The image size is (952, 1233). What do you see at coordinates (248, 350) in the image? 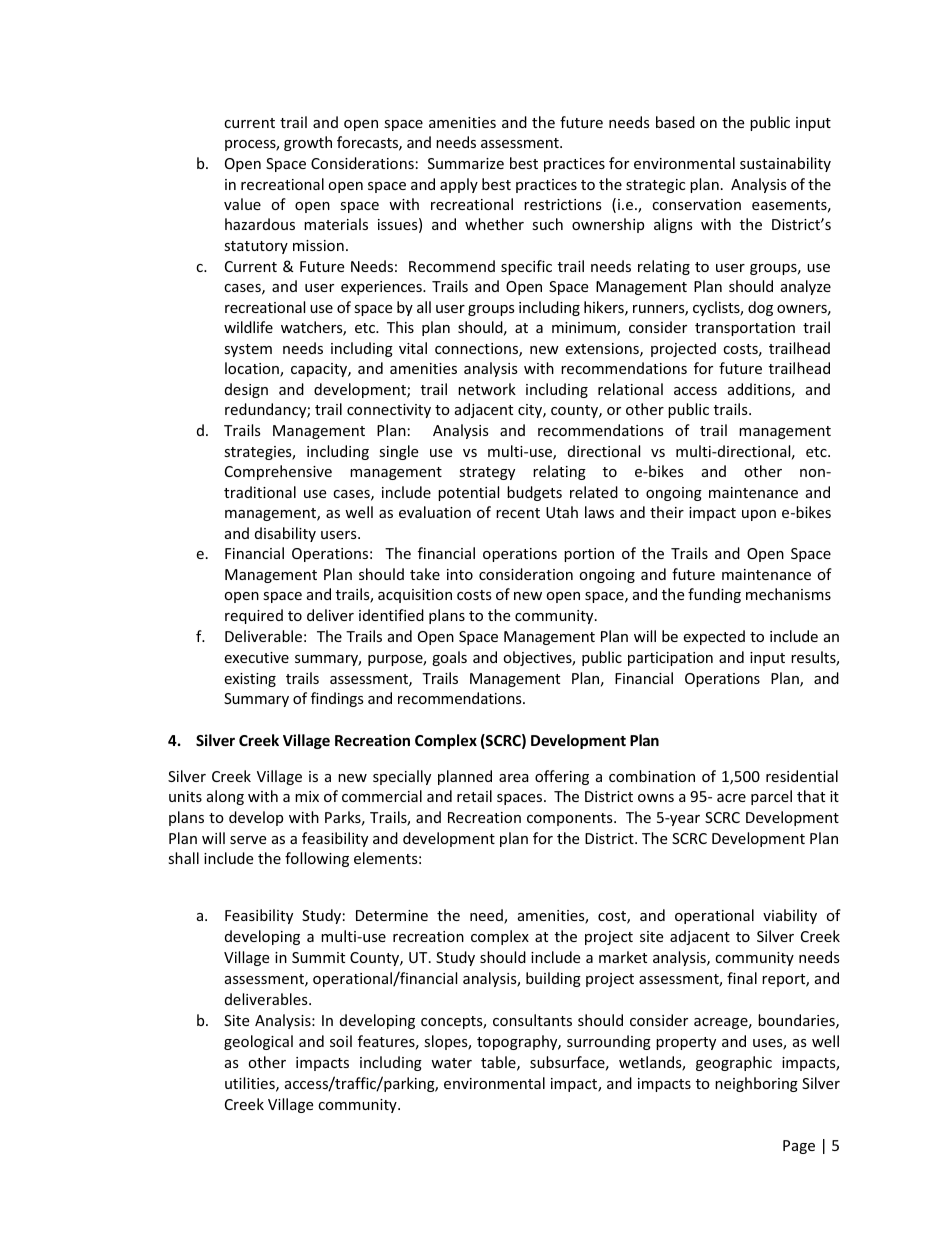
I see `system` at bounding box center [248, 350].
